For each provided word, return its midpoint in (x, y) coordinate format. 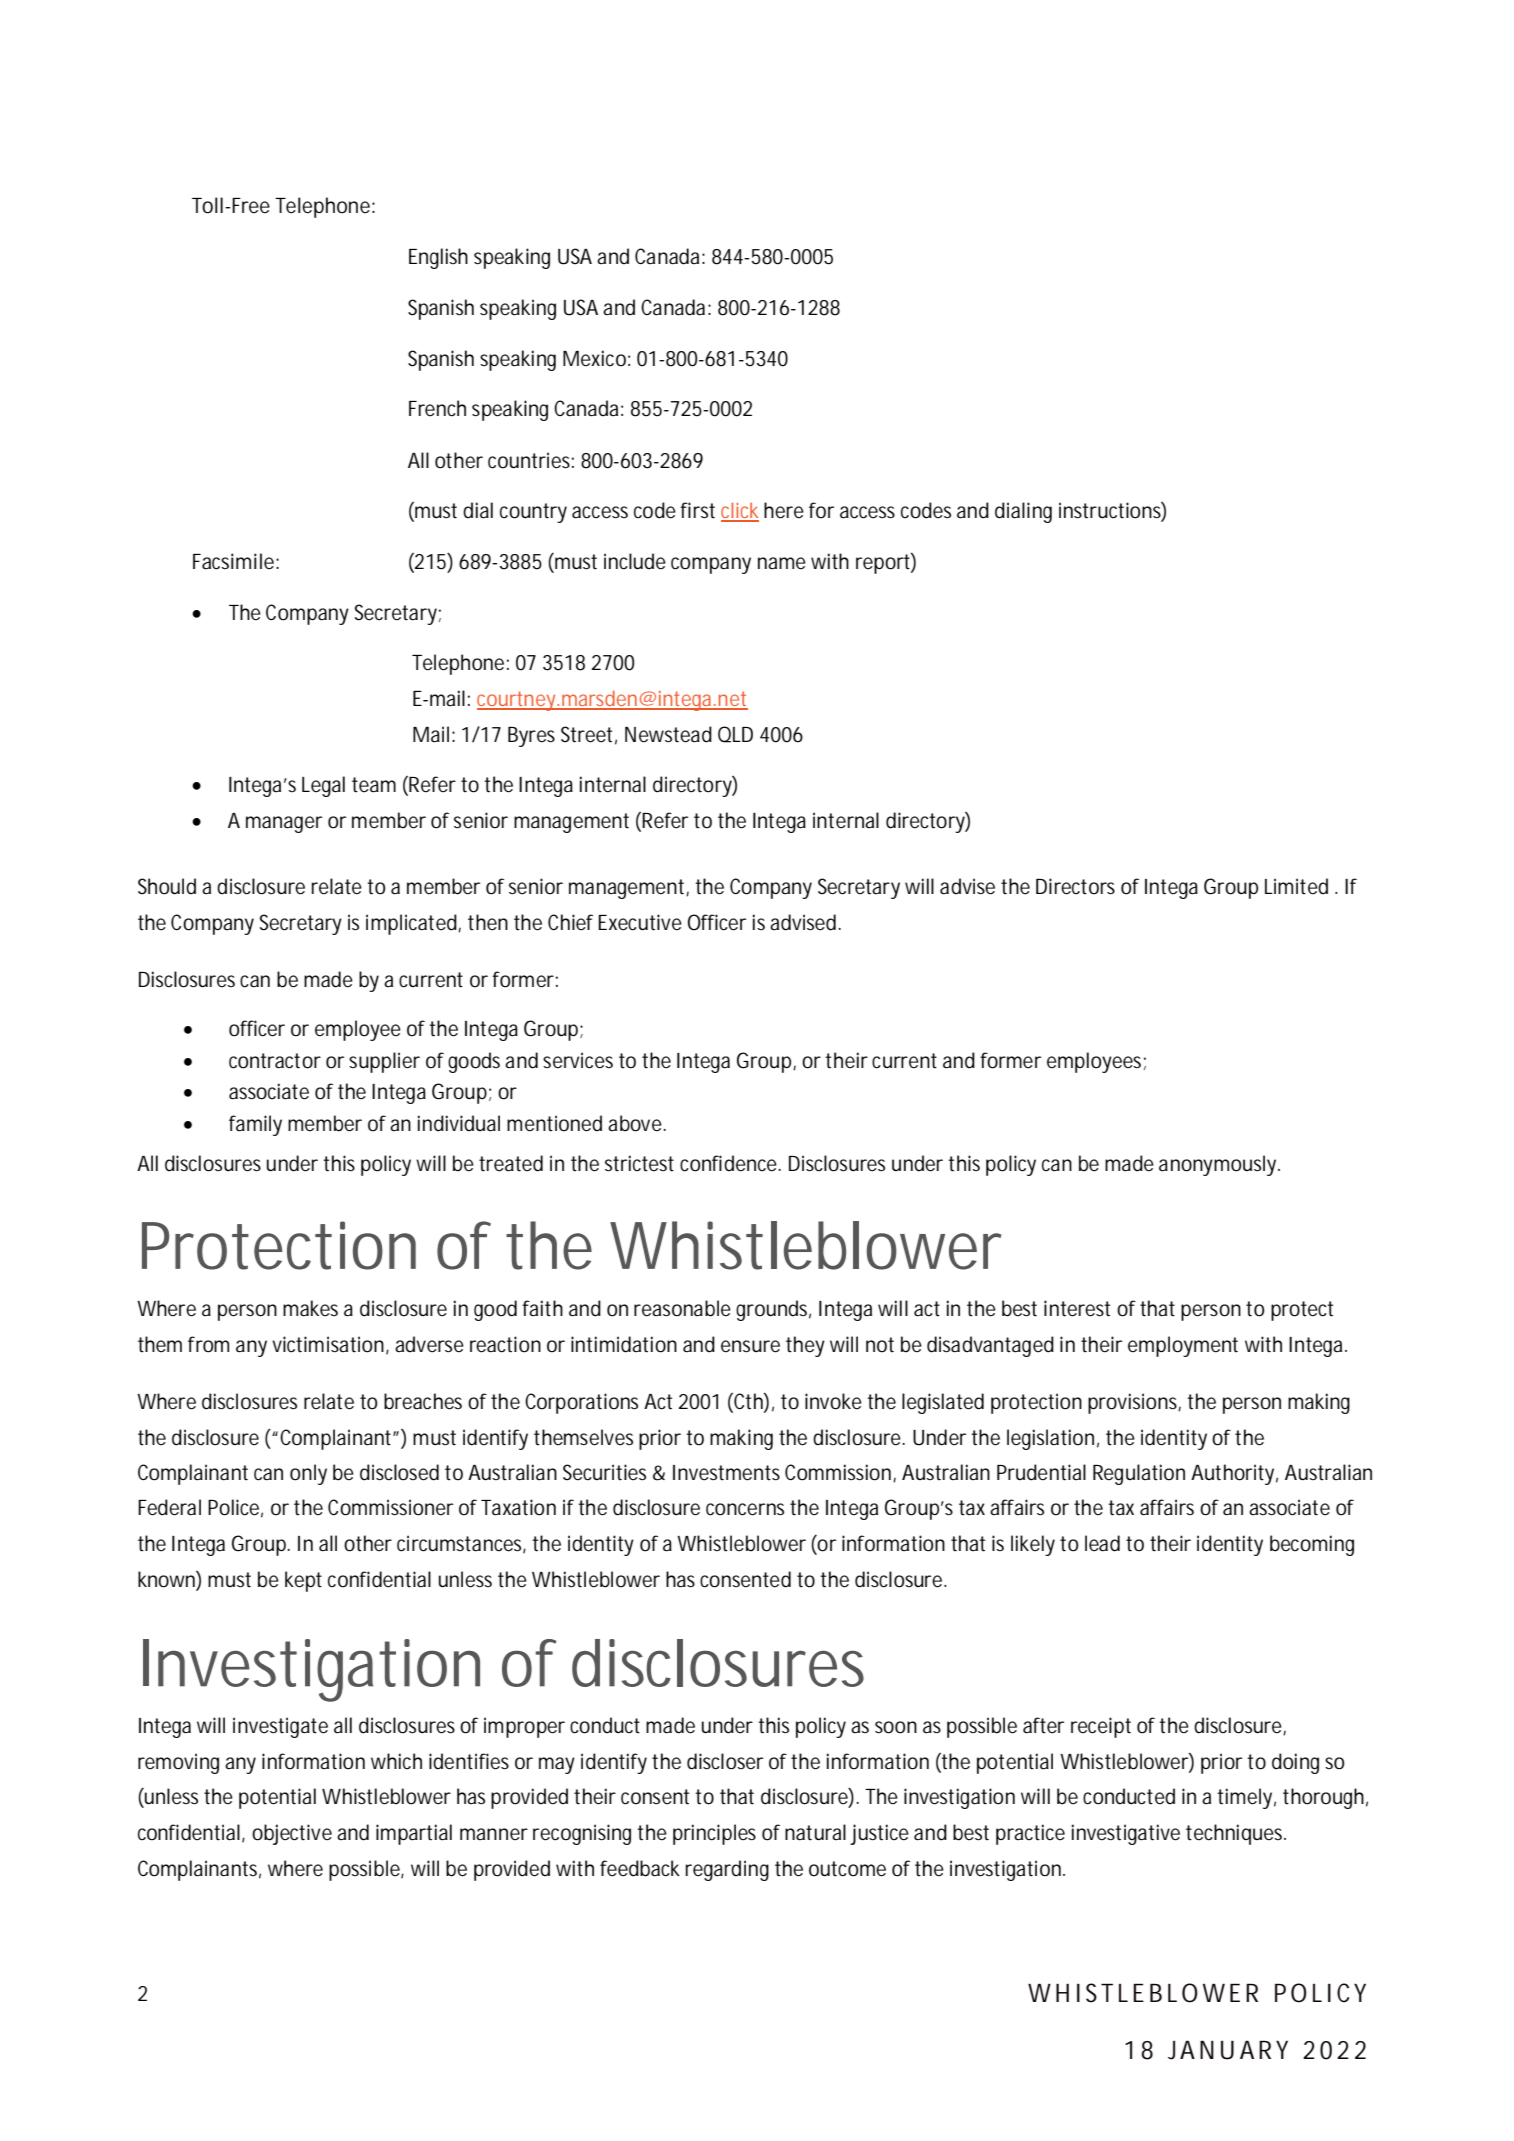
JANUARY (1228, 2050)
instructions (1112, 511)
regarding (727, 1870)
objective (292, 1834)
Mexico (596, 358)
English (438, 258)
